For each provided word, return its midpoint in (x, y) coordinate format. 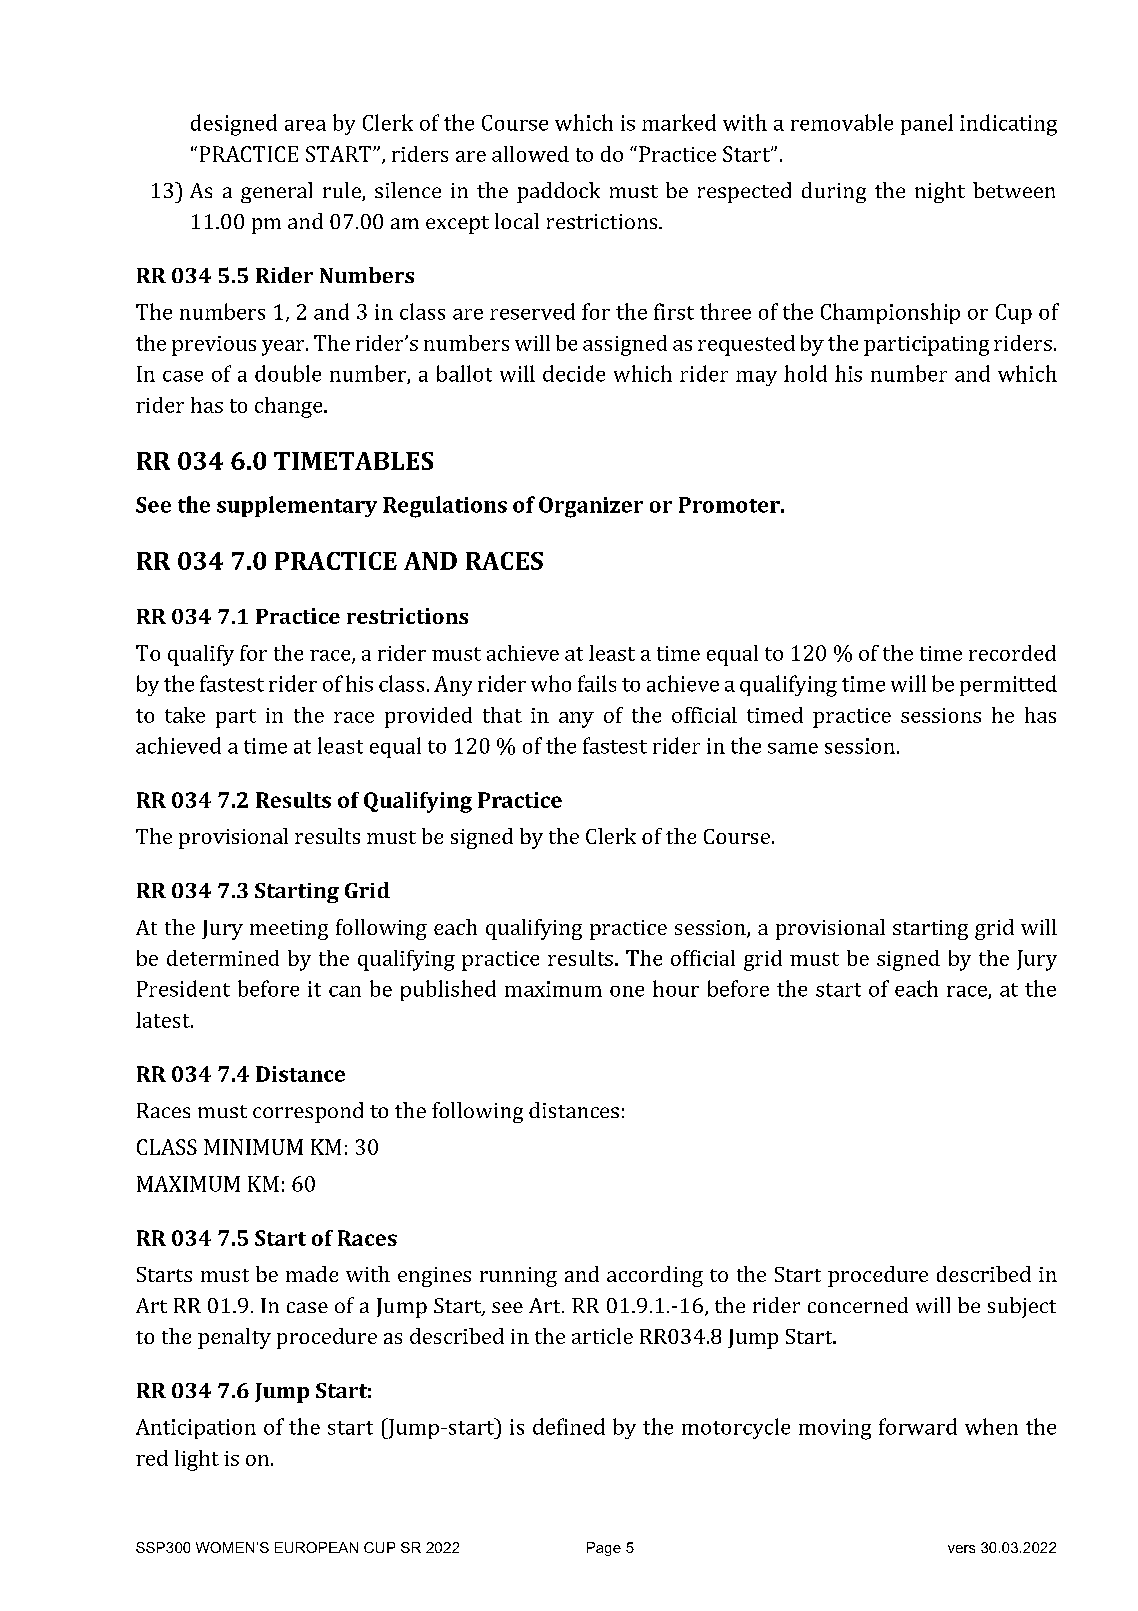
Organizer (591, 507)
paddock (558, 192)
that (502, 715)
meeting (289, 930)
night (940, 192)
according (655, 1276)
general (276, 192)
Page (604, 1549)
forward (918, 1426)
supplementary (297, 506)
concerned (858, 1305)
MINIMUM (253, 1147)
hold (805, 373)
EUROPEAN (316, 1547)
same (793, 748)
